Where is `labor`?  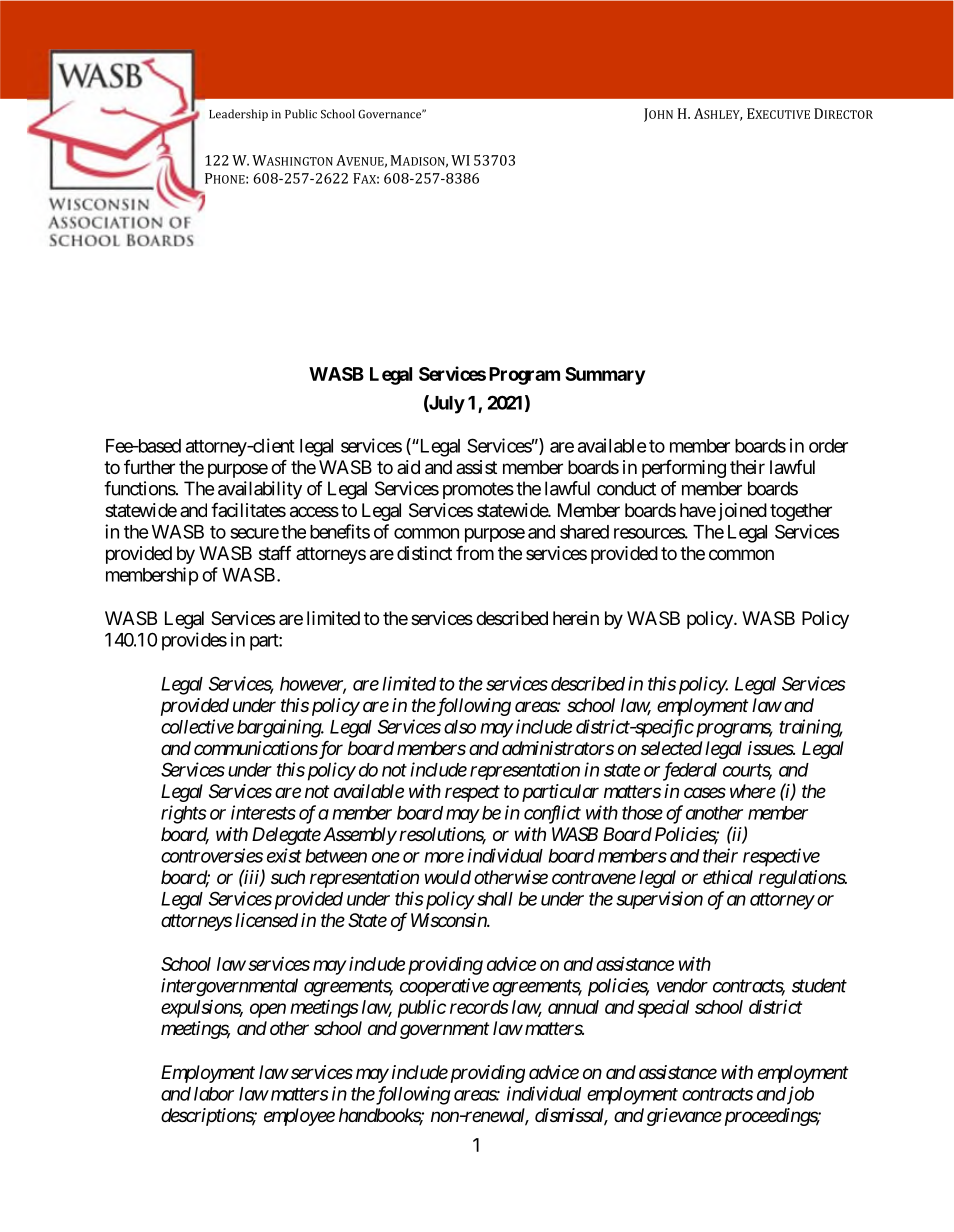
labor is located at coordinates (214, 1094).
